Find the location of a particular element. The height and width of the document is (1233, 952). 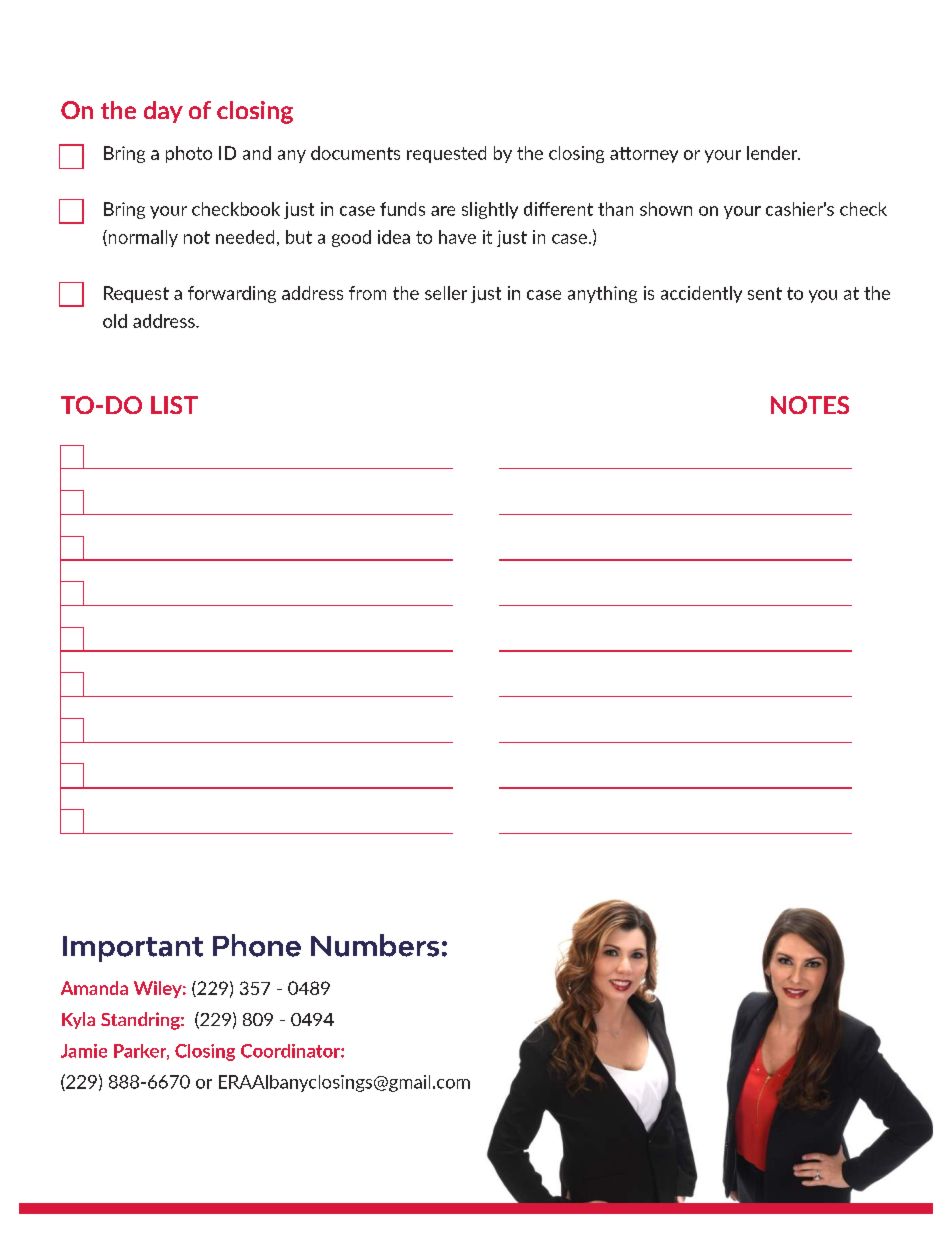

photo is located at coordinates (189, 154).
